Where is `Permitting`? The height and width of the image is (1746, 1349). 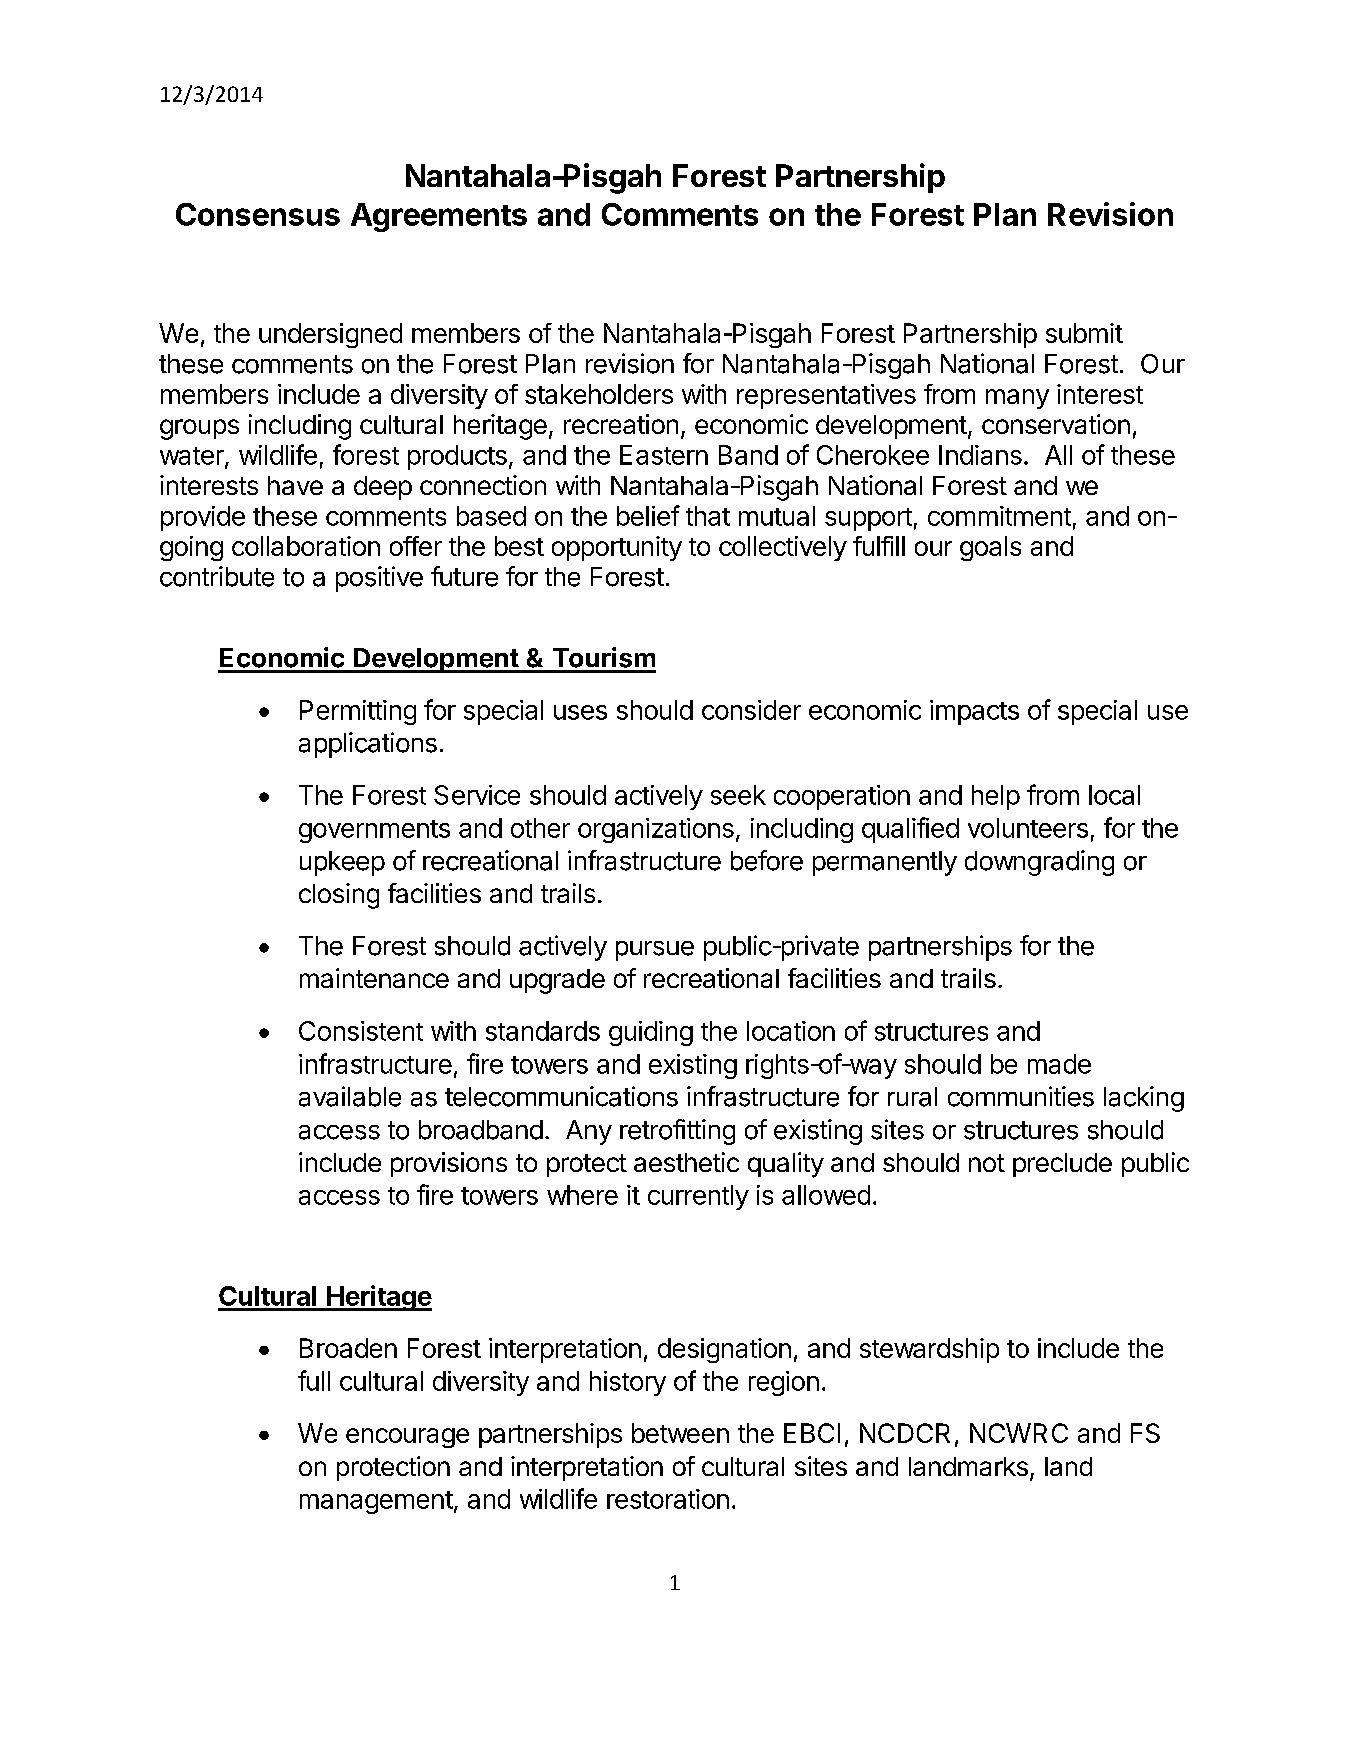
Permitting is located at coordinates (358, 712).
